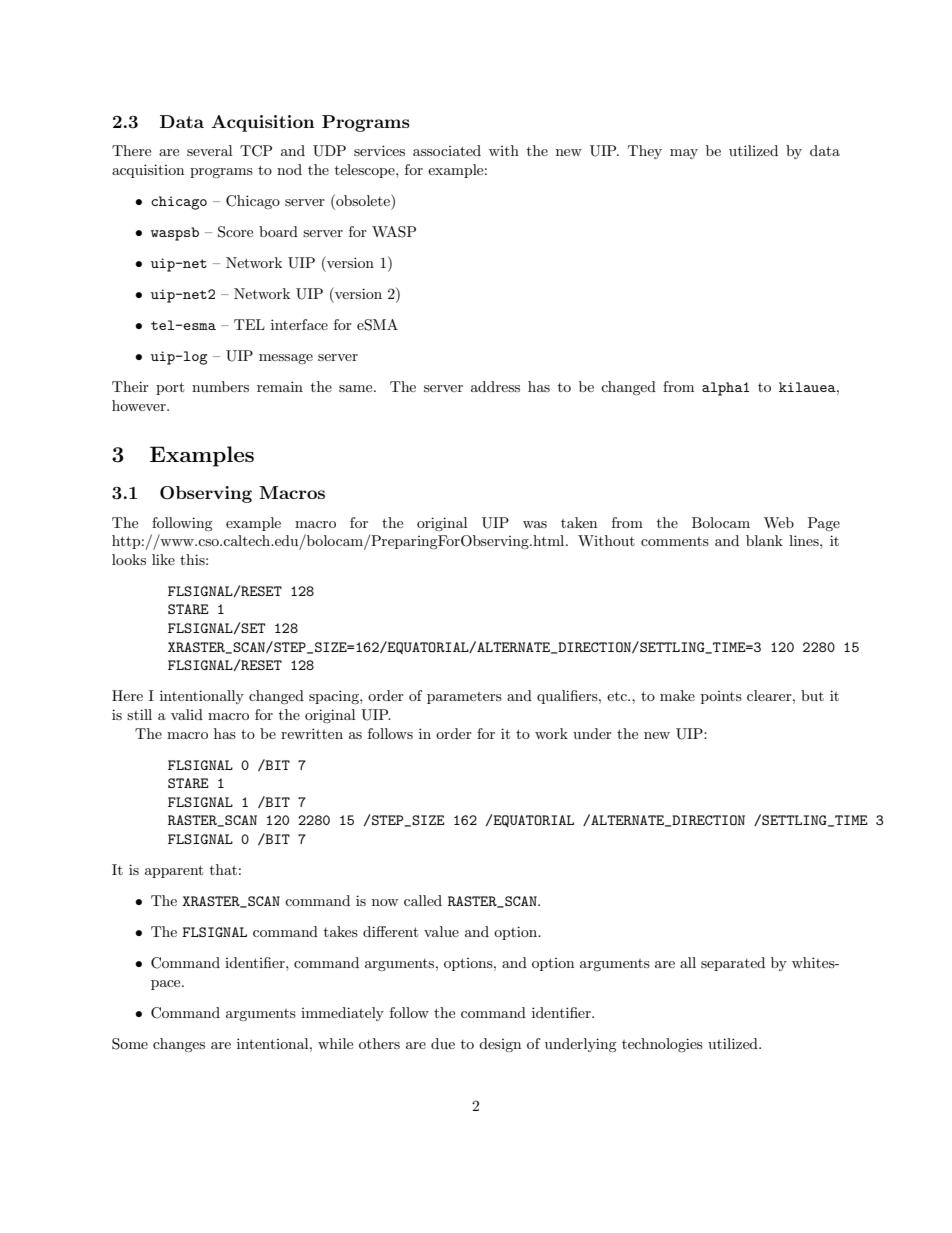 This screenshot has width=952, height=1233. I want to click on changes, so click(179, 1045).
